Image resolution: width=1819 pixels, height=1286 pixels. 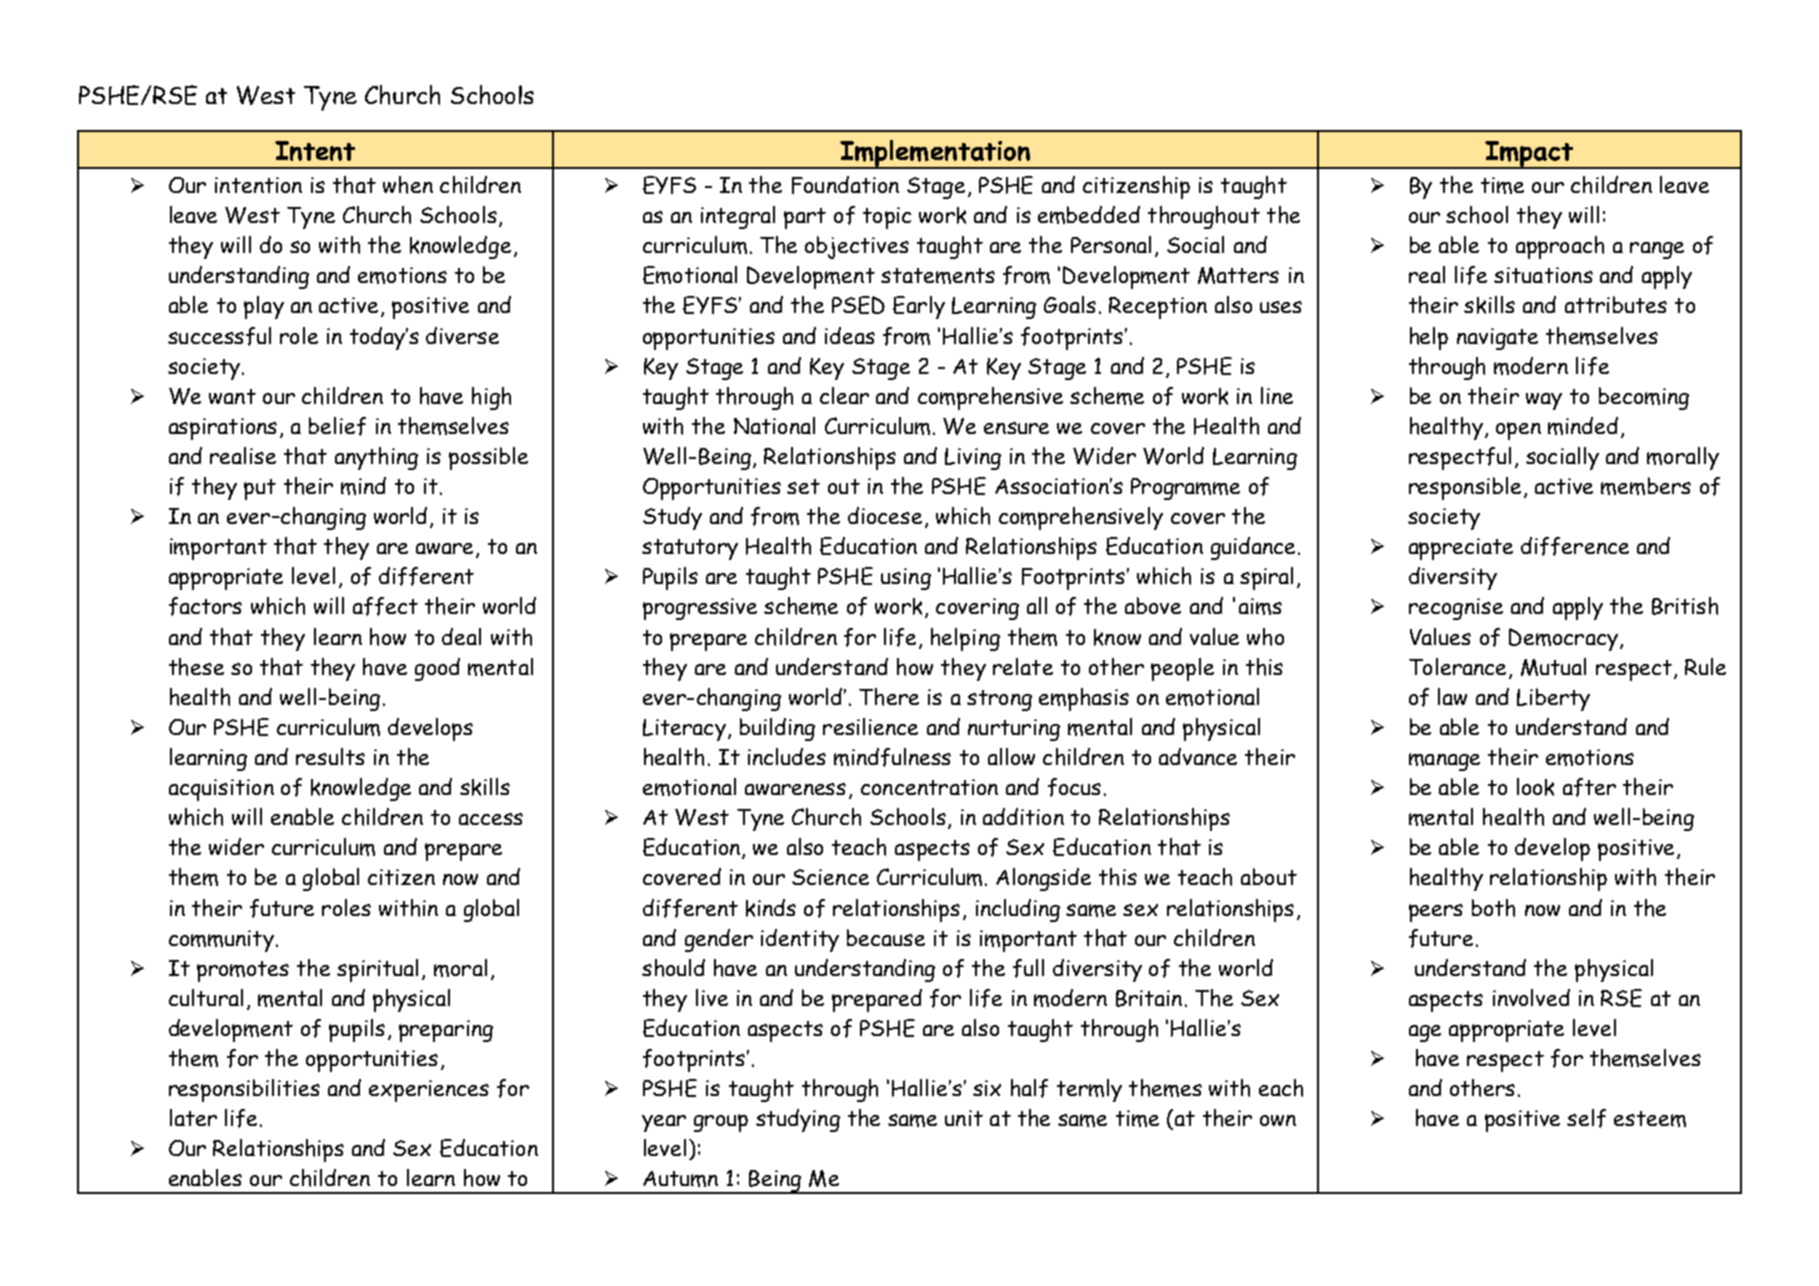 What do you see at coordinates (408, 185) in the screenshot?
I see `when` at bounding box center [408, 185].
